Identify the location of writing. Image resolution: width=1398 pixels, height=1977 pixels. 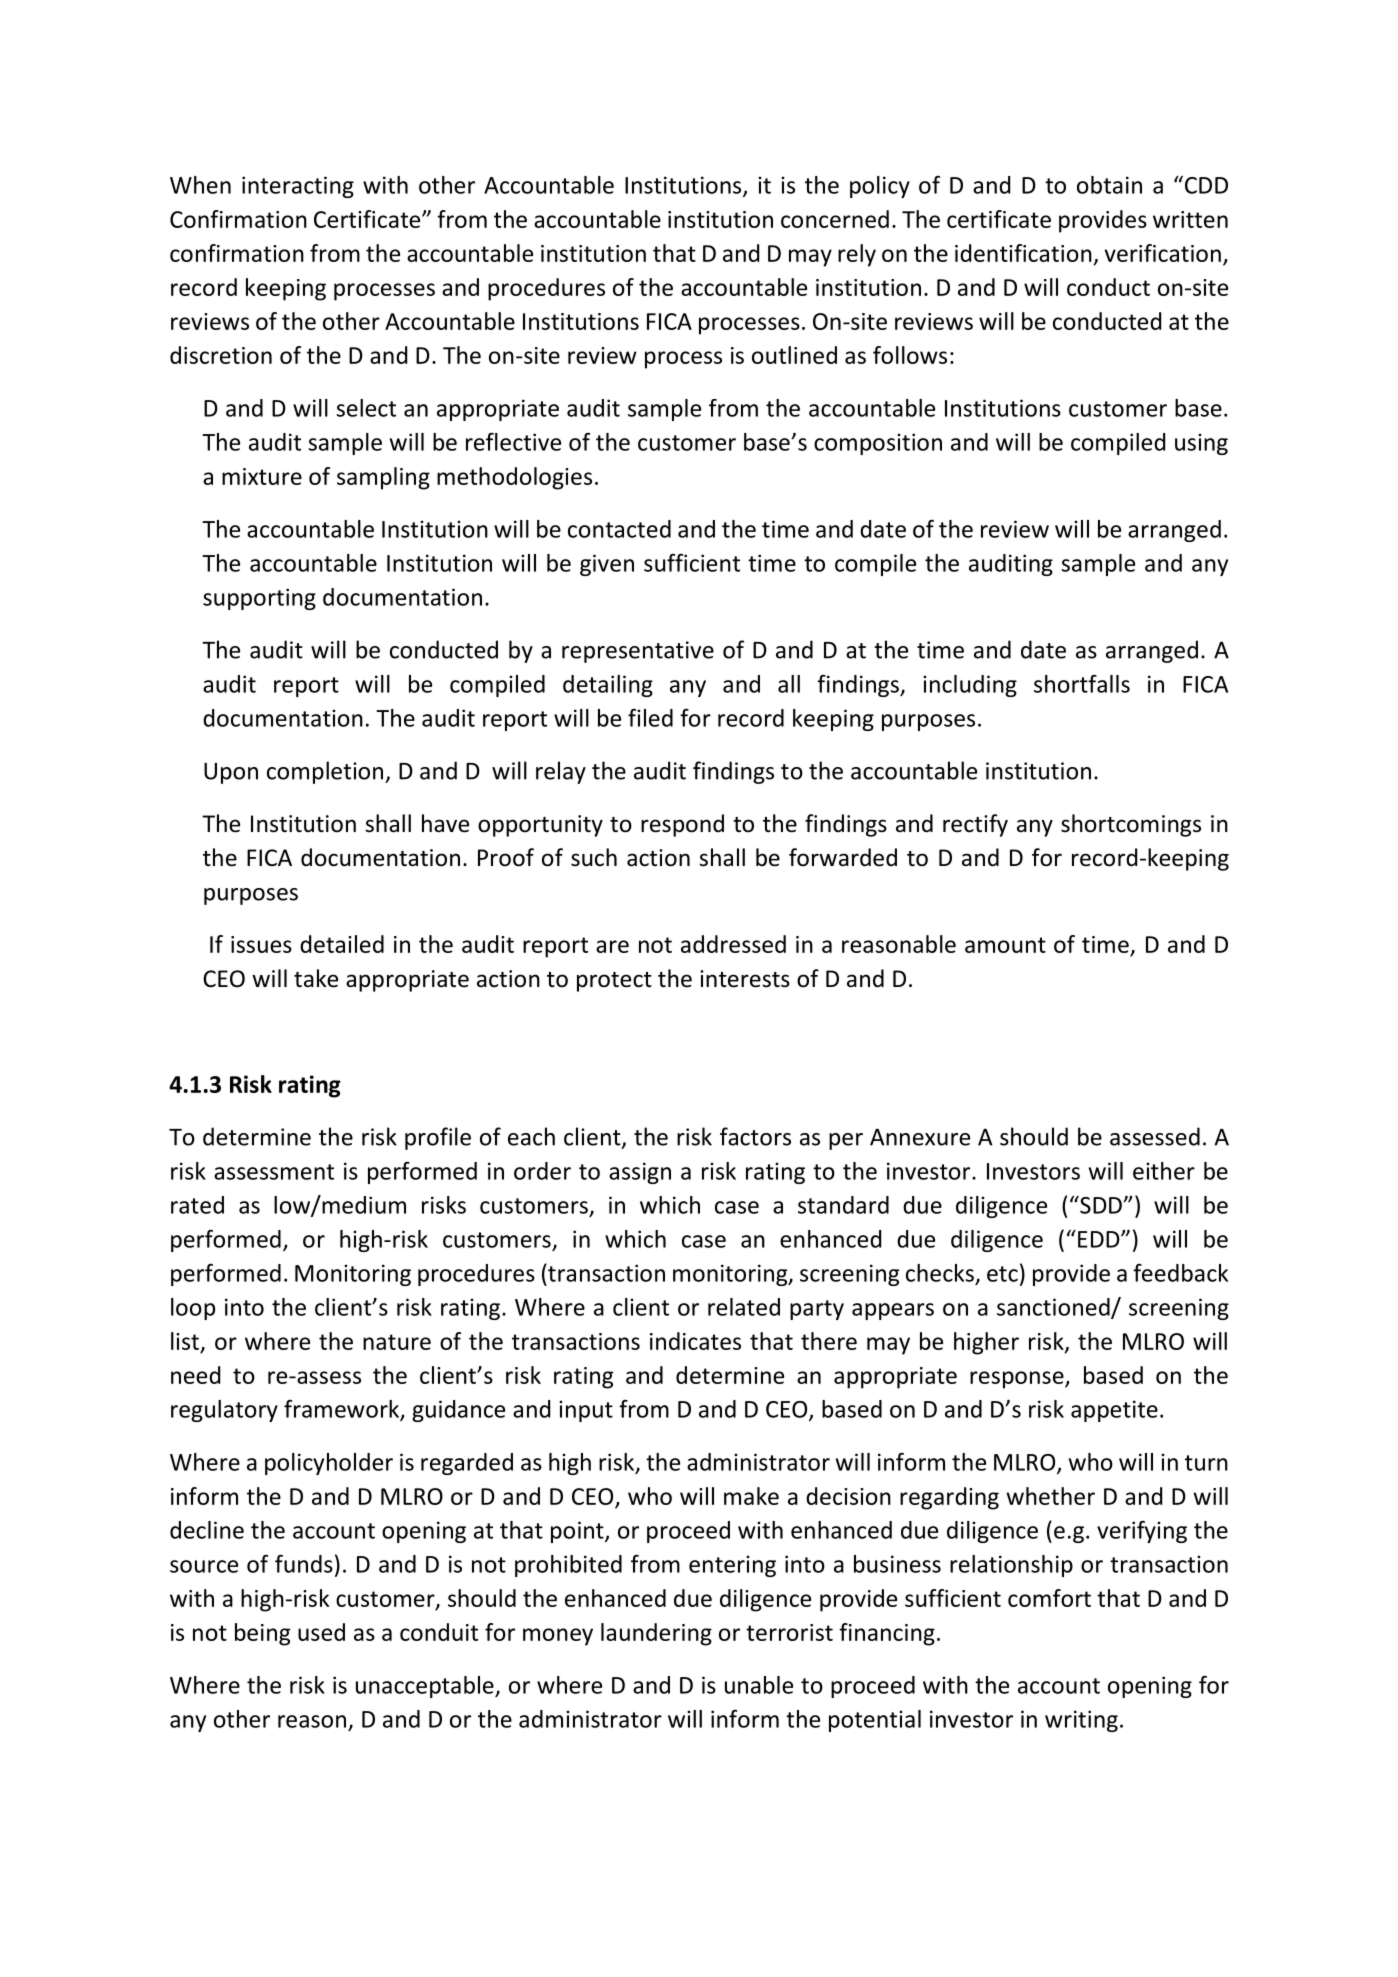
(1081, 1721).
